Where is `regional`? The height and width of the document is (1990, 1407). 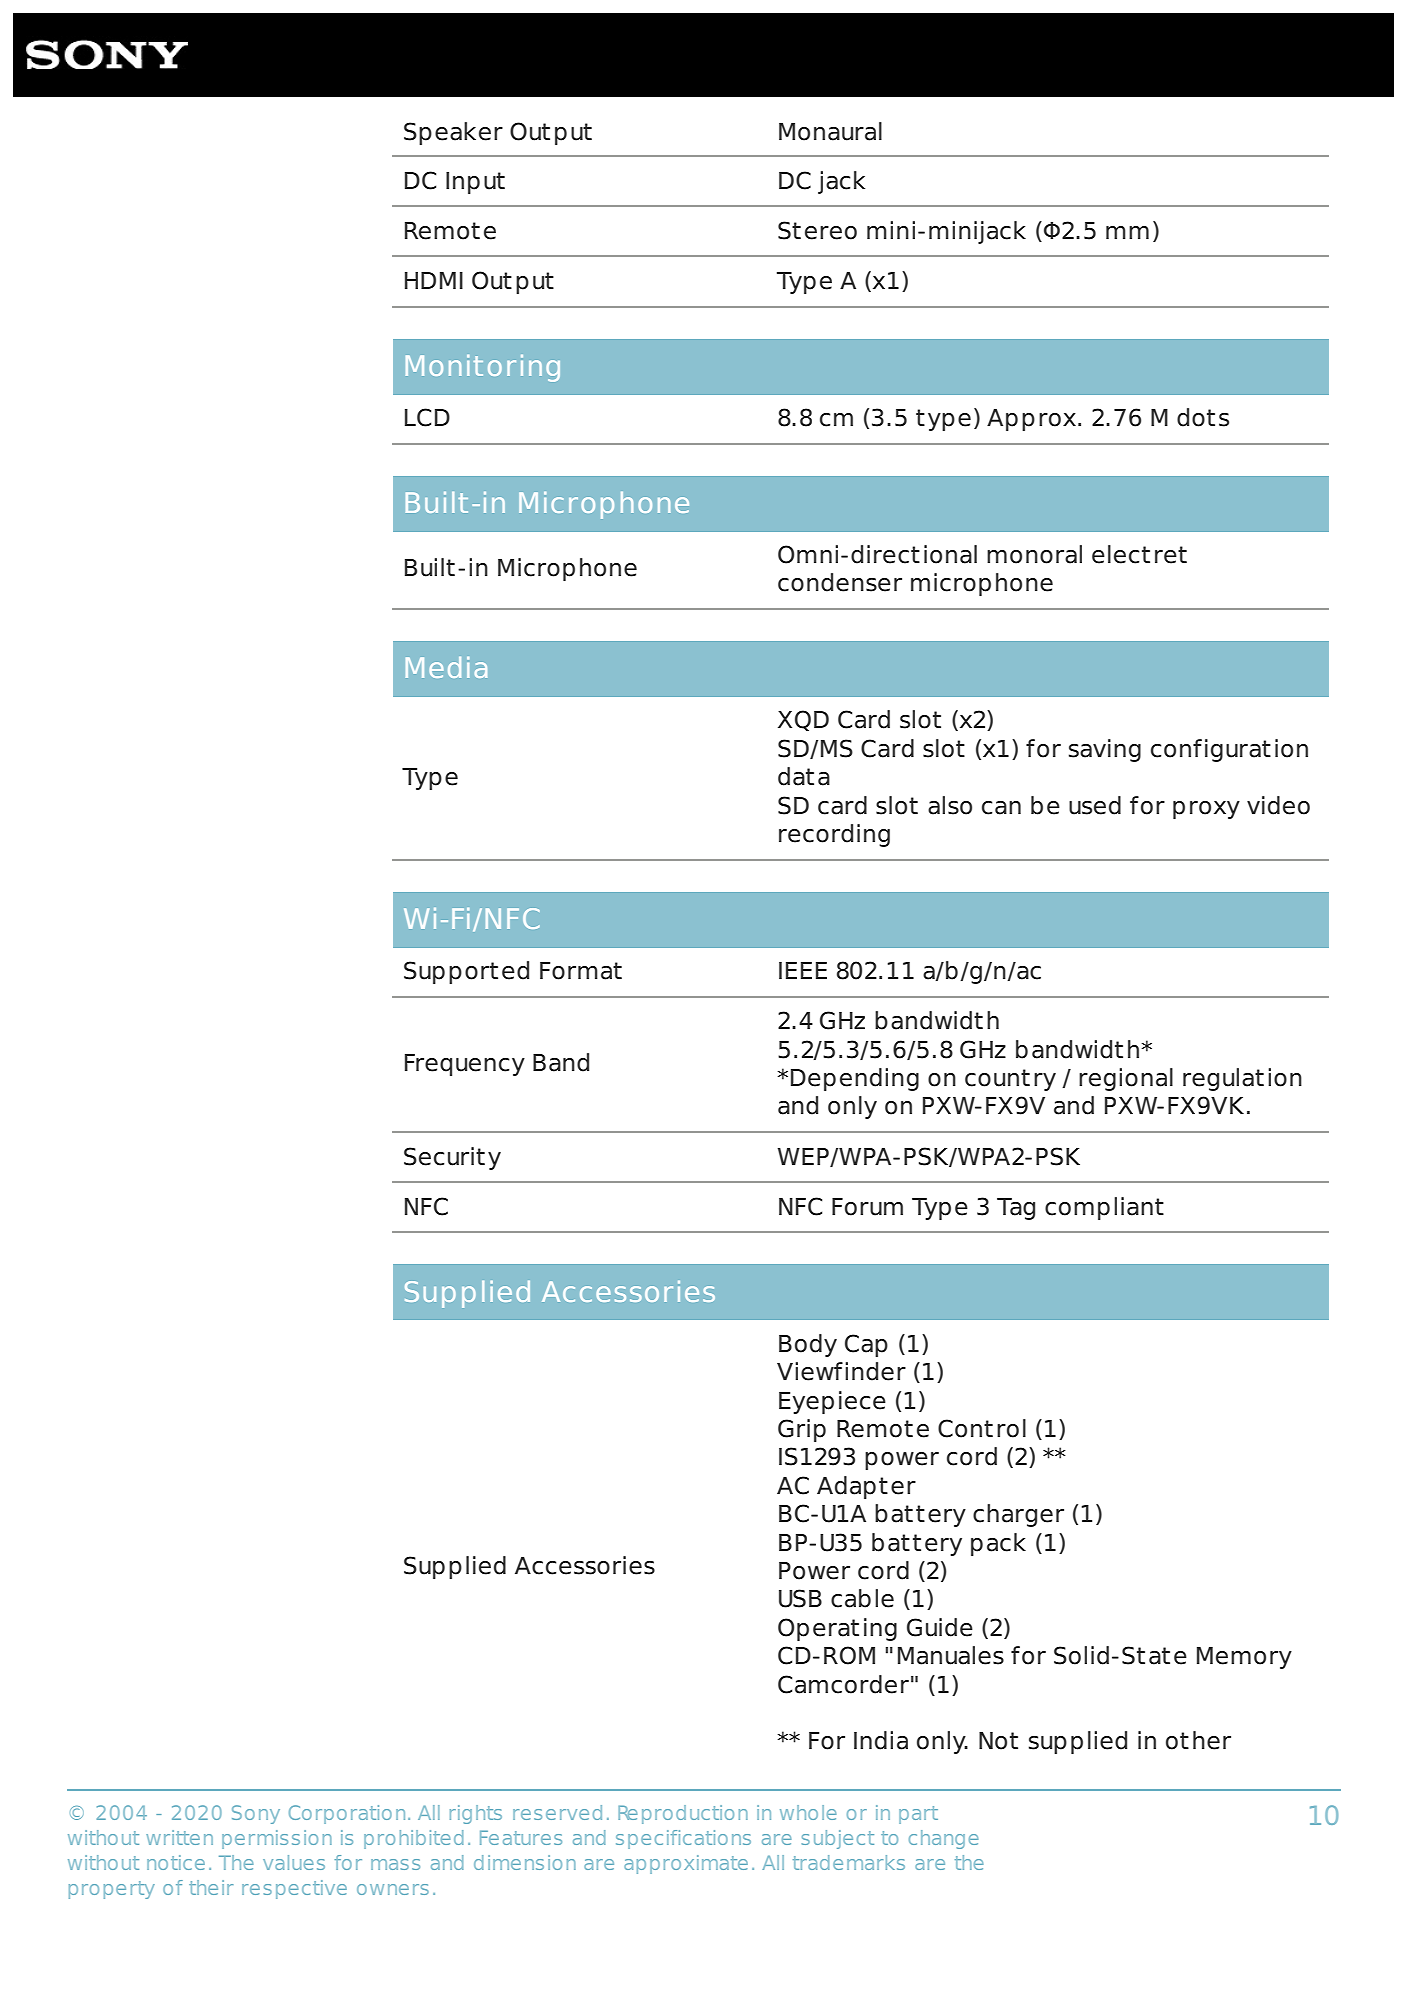
regional is located at coordinates (1126, 1079).
